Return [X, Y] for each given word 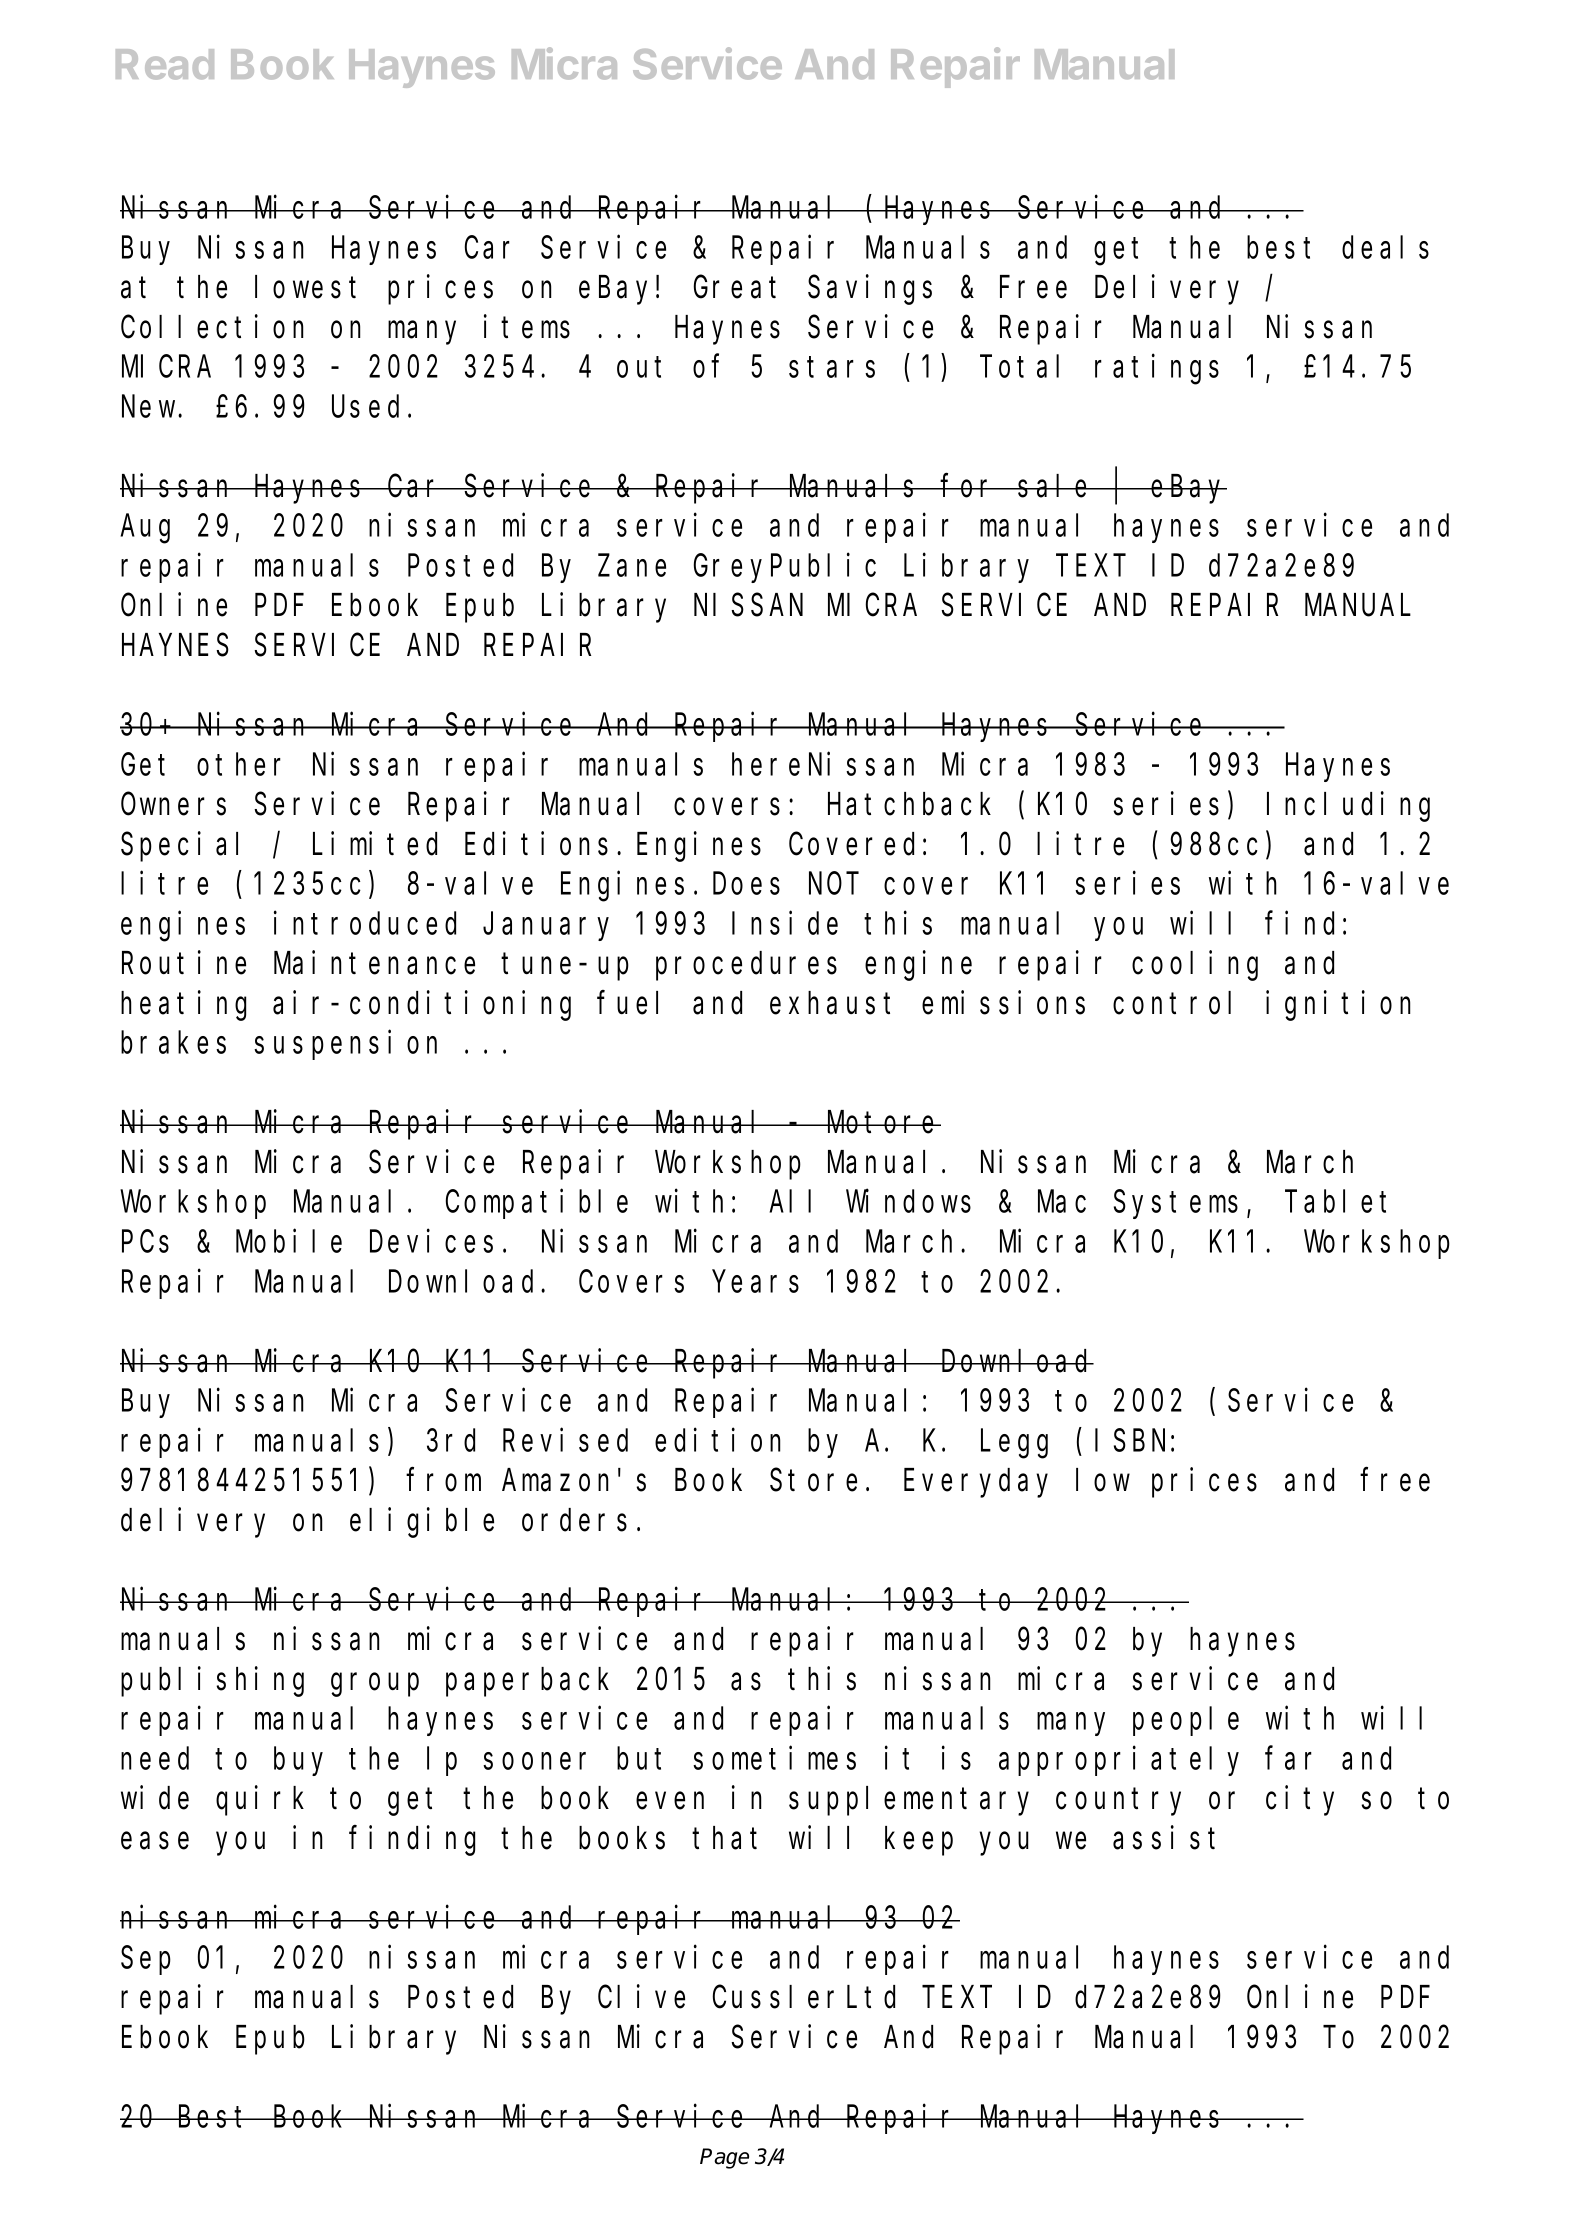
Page [724, 2158]
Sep [146, 1961]
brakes [173, 1042]
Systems [1176, 1205]
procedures [746, 966]
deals [1385, 247]
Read [165, 64]
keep [919, 1841]
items [527, 327]
